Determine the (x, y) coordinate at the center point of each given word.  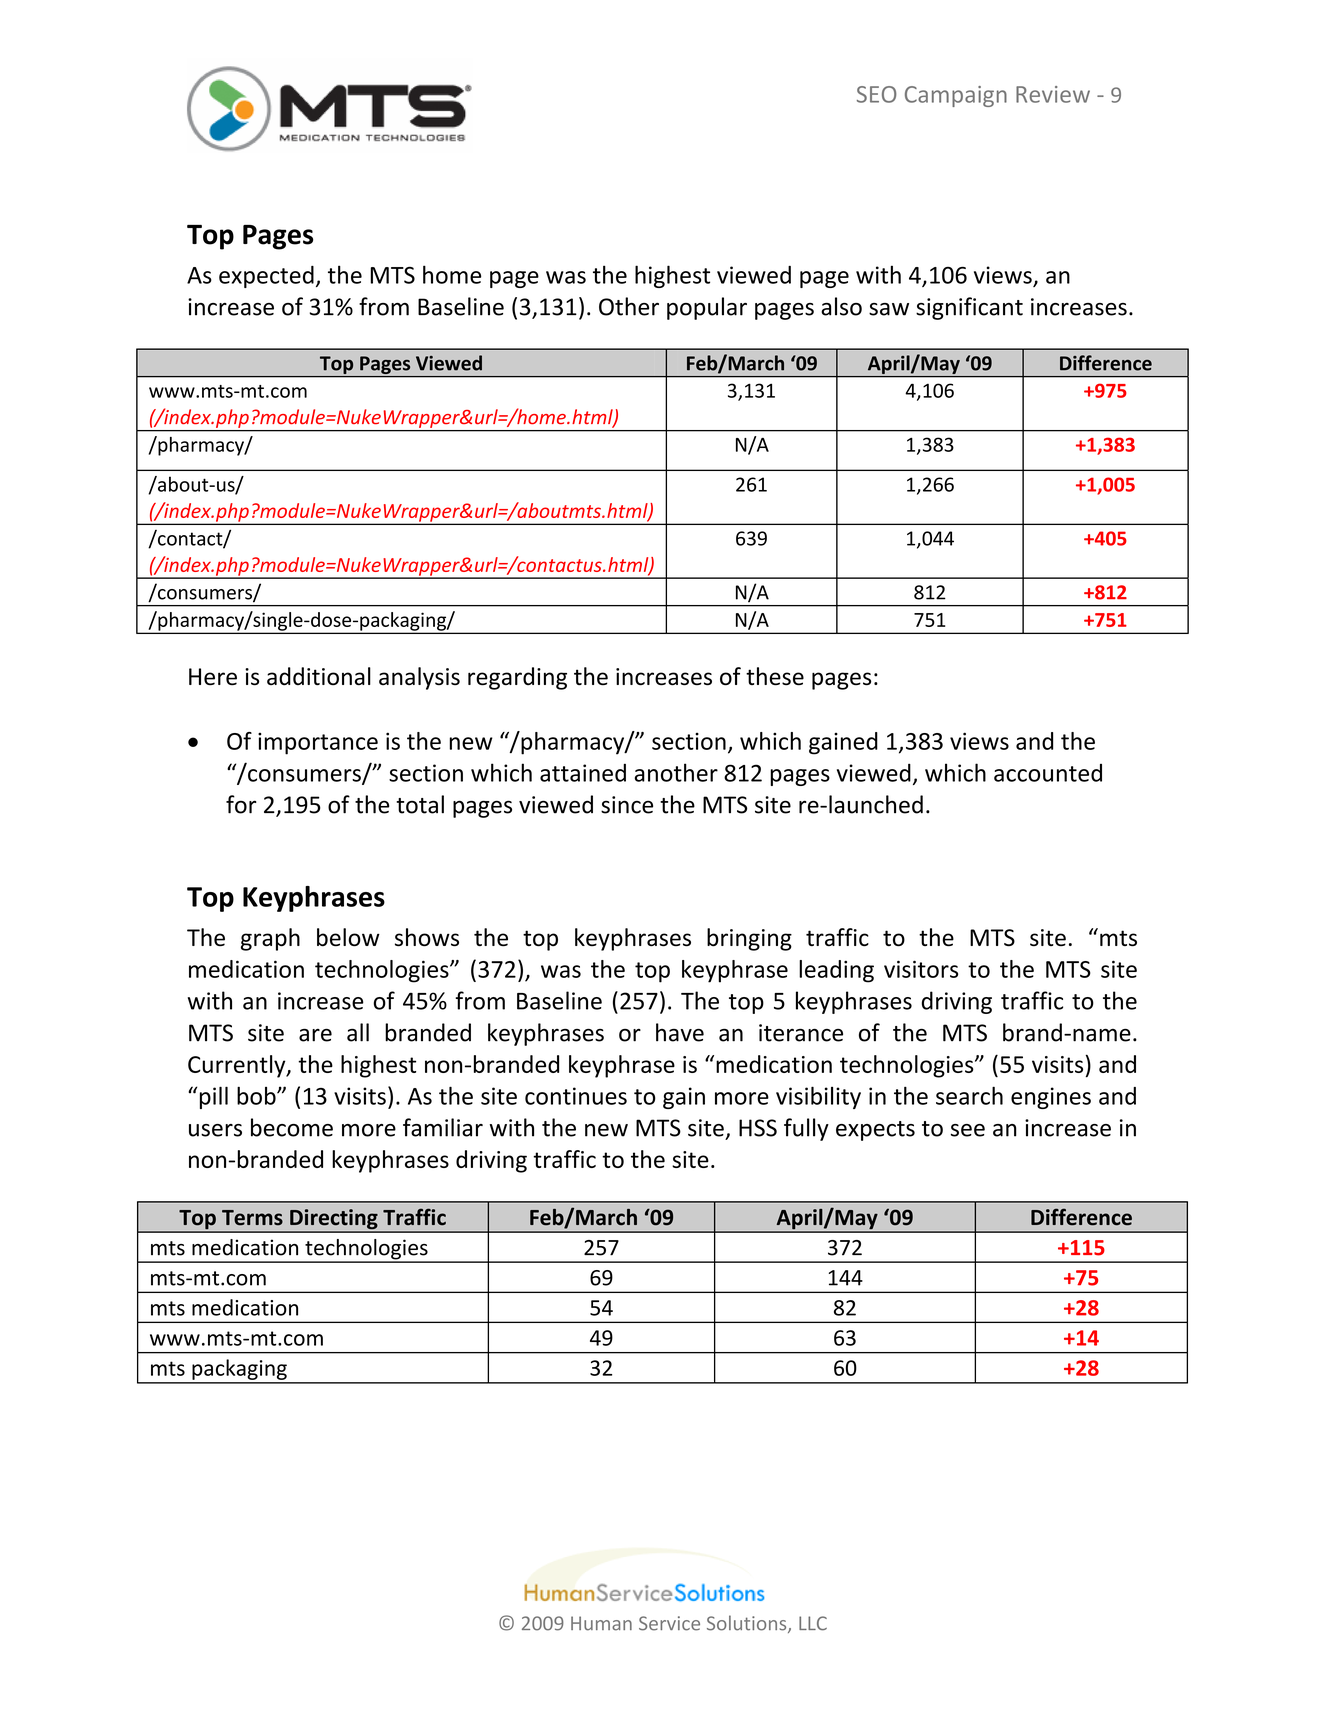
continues (576, 1096)
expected (266, 277)
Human (601, 1623)
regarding (517, 678)
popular (707, 308)
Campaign (956, 96)
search (969, 1095)
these (775, 676)
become (292, 1127)
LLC (813, 1623)
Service (669, 1623)
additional (319, 676)
